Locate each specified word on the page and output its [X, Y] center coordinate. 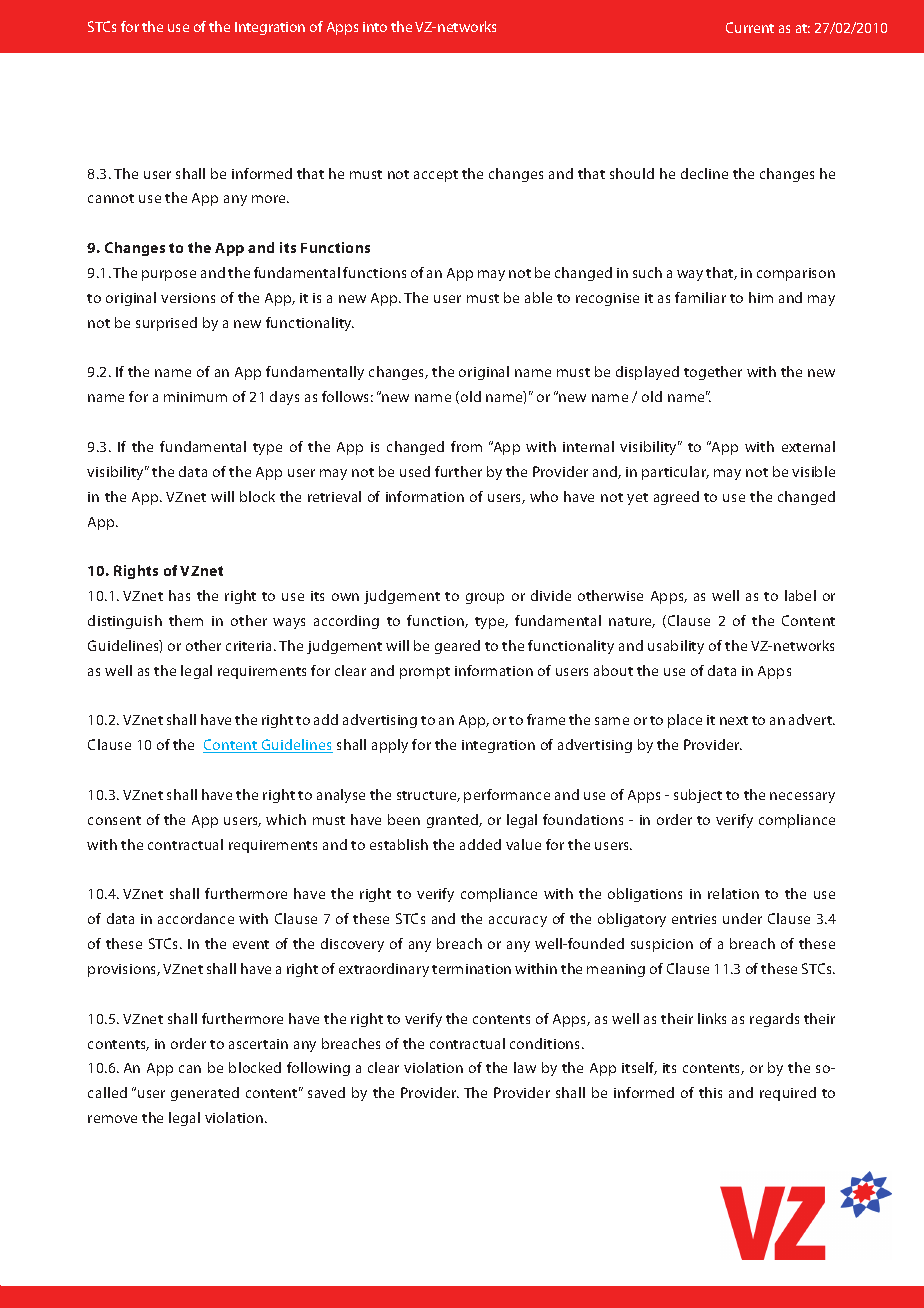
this [710, 1092]
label [800, 595]
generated [205, 1094]
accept [436, 176]
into [375, 27]
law [525, 1067]
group [485, 598]
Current [750, 27]
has [179, 595]
